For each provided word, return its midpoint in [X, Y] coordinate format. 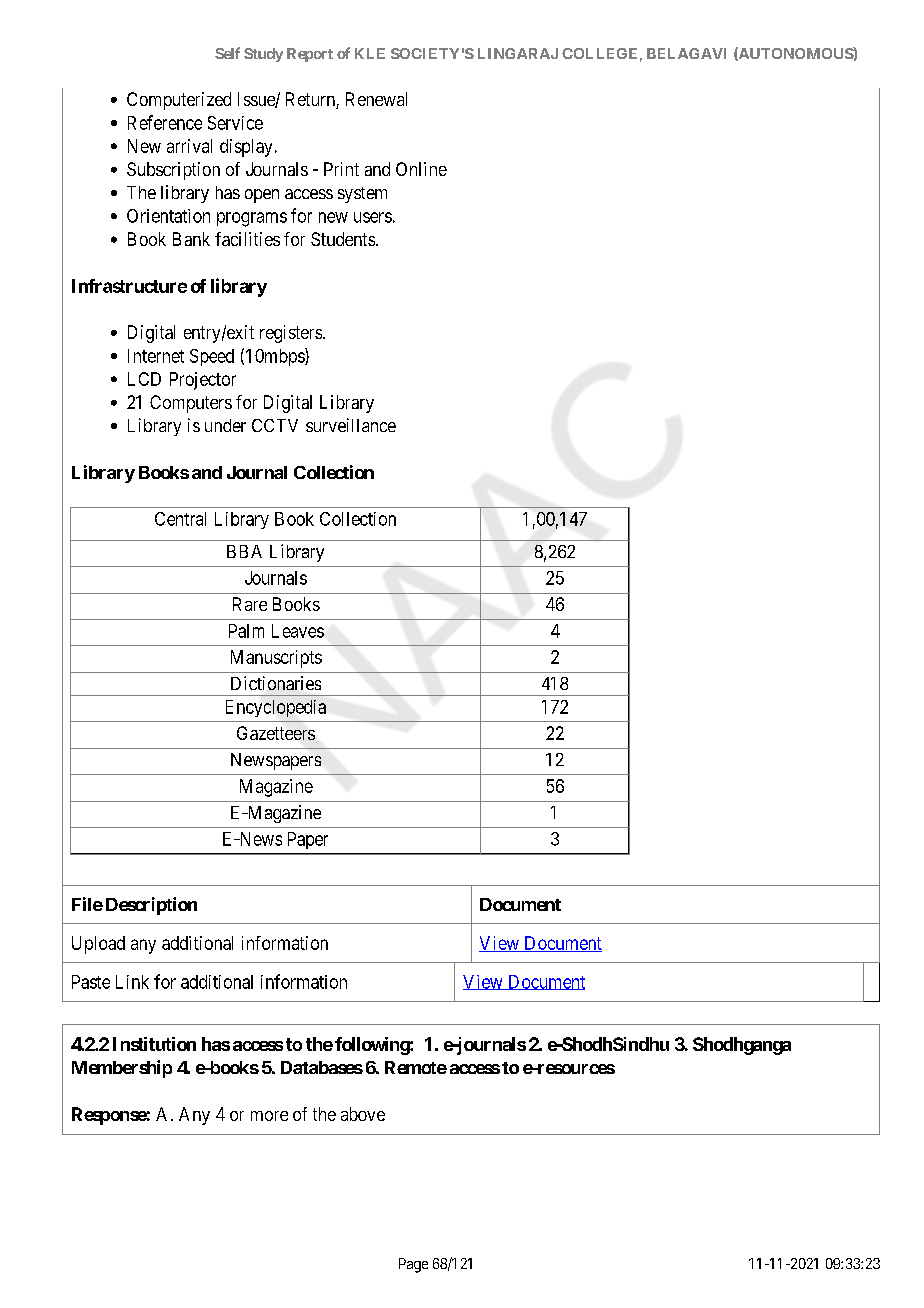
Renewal [376, 99]
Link [132, 982]
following [373, 1046]
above [363, 1114]
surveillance [351, 425]
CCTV [275, 425]
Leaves [298, 631]
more [269, 1116]
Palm [246, 631]
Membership [122, 1069]
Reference [165, 122]
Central [180, 519]
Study [263, 55]
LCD [144, 379]
